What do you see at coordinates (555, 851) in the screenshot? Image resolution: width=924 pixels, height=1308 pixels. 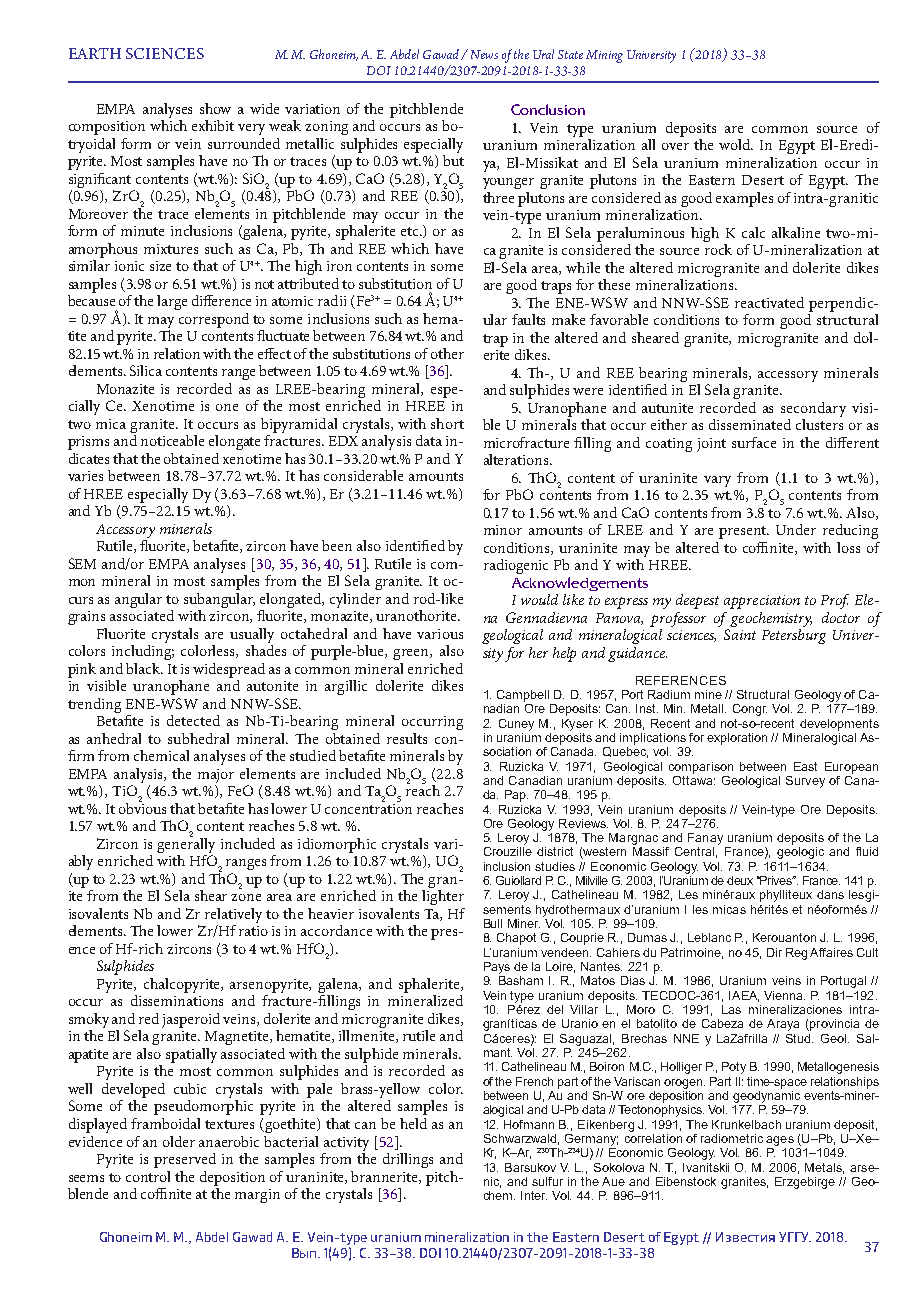 I see `district` at bounding box center [555, 851].
